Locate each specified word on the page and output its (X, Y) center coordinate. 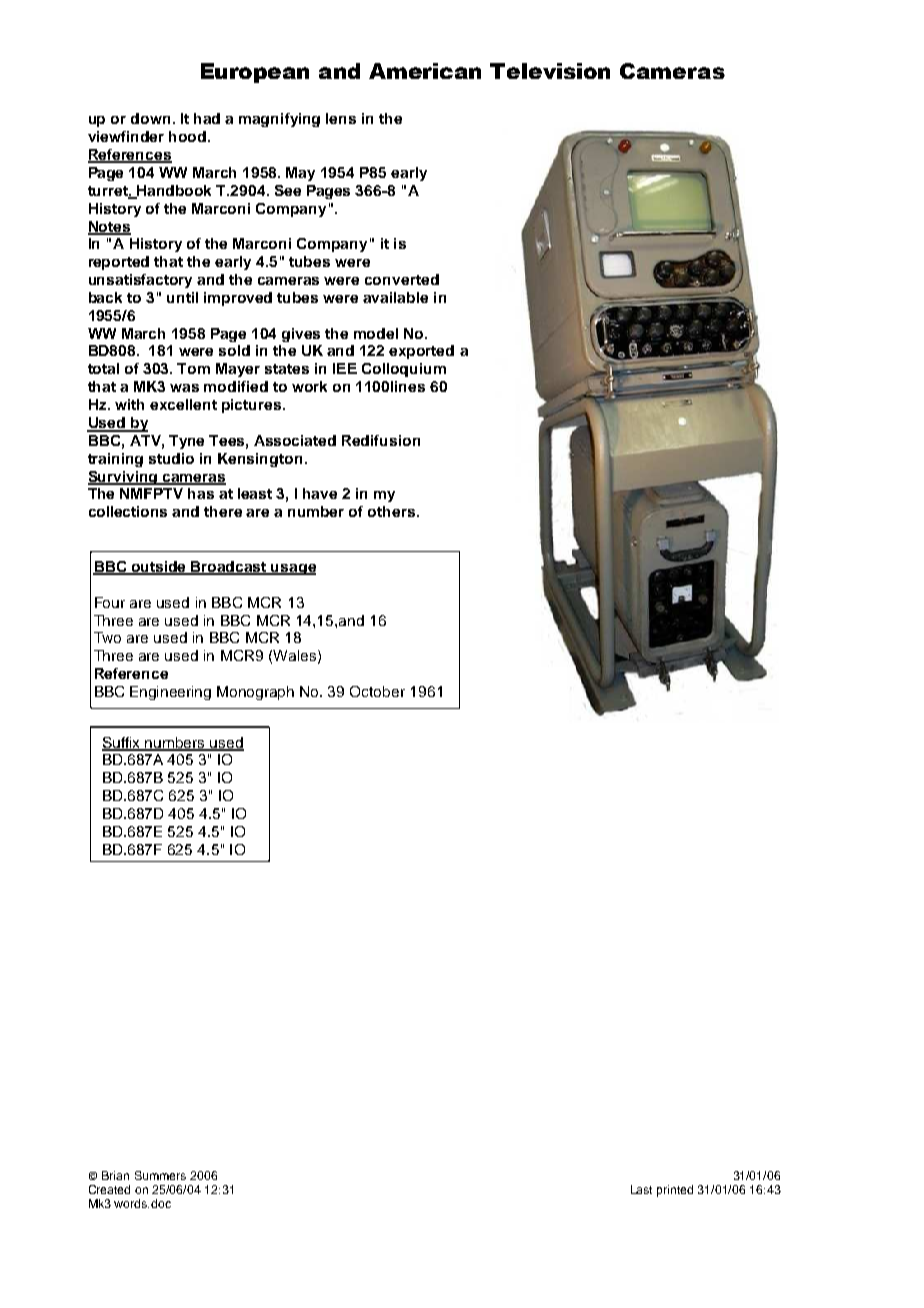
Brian (115, 1175)
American (425, 71)
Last (641, 1189)
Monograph (255, 693)
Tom (193, 368)
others (393, 511)
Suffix (122, 743)
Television (550, 71)
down (150, 118)
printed (675, 1191)
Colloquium (404, 370)
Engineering (170, 693)
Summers (160, 1175)
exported (421, 352)
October (377, 691)
